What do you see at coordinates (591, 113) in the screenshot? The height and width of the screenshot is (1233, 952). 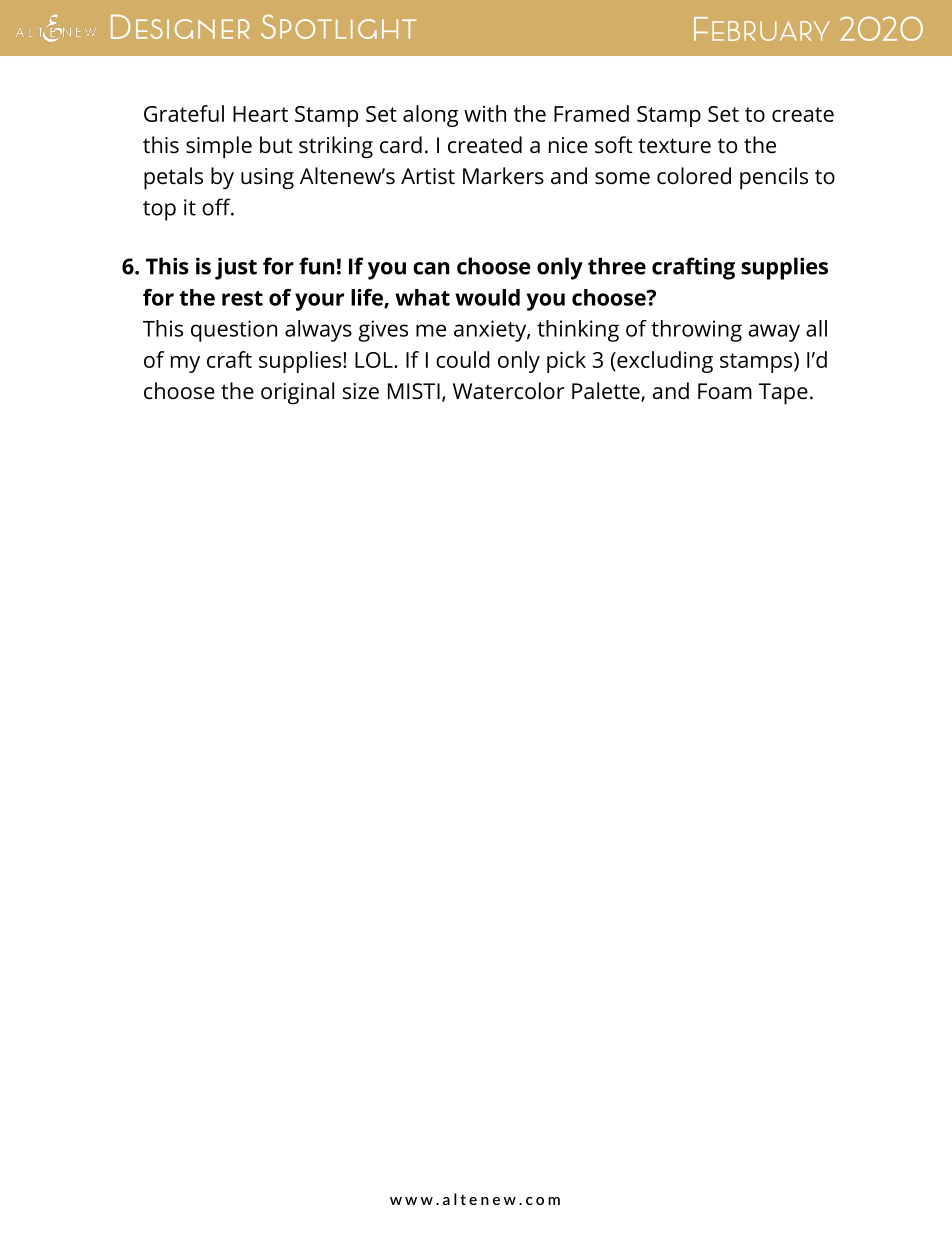 I see `Framed` at bounding box center [591, 113].
